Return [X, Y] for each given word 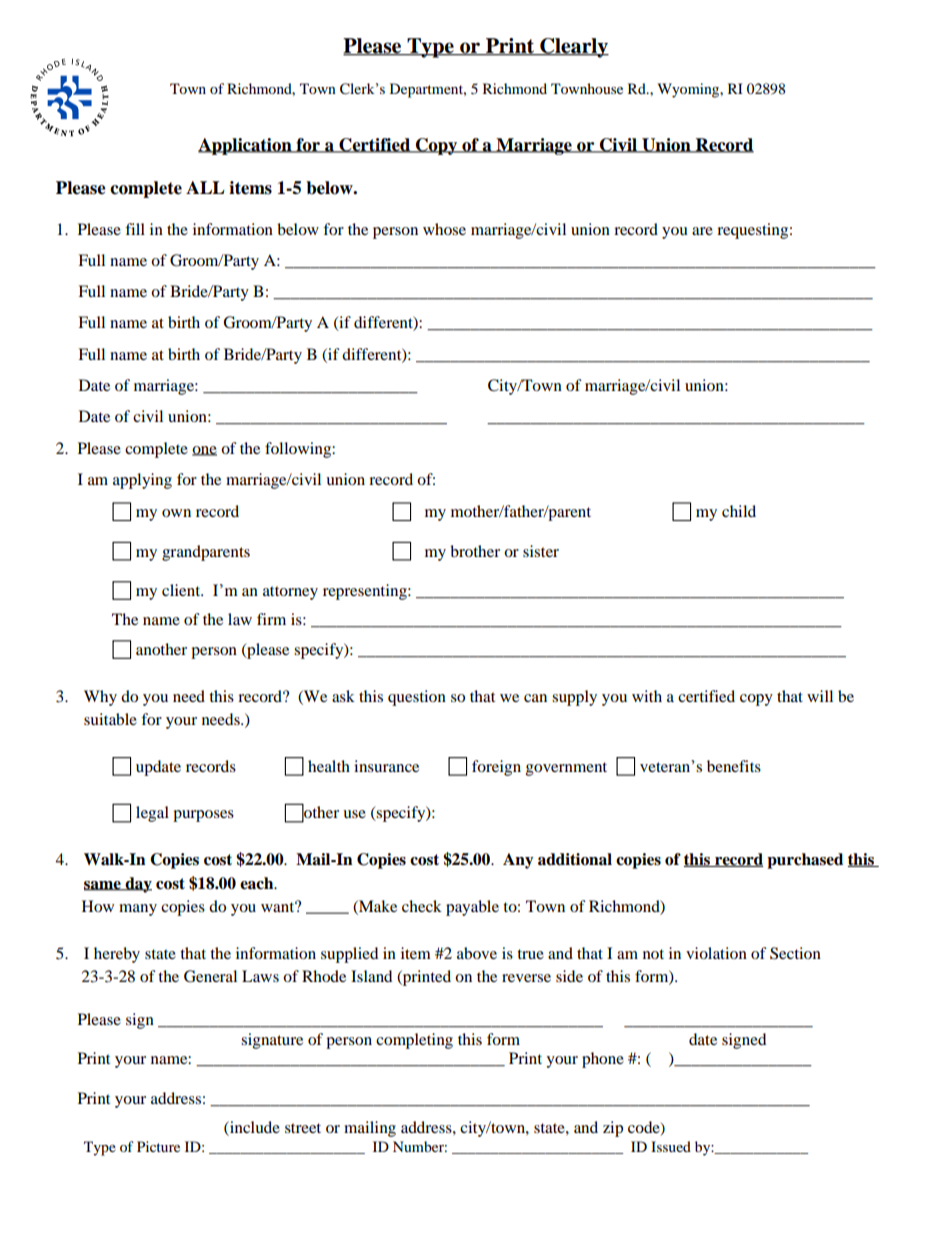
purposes [203, 816]
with [647, 696]
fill [135, 229]
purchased [805, 861]
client [182, 590]
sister [541, 551]
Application [246, 146]
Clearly [573, 48]
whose [444, 229]
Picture [158, 1146]
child [739, 511]
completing [414, 1041]
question [417, 698]
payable [472, 908]
